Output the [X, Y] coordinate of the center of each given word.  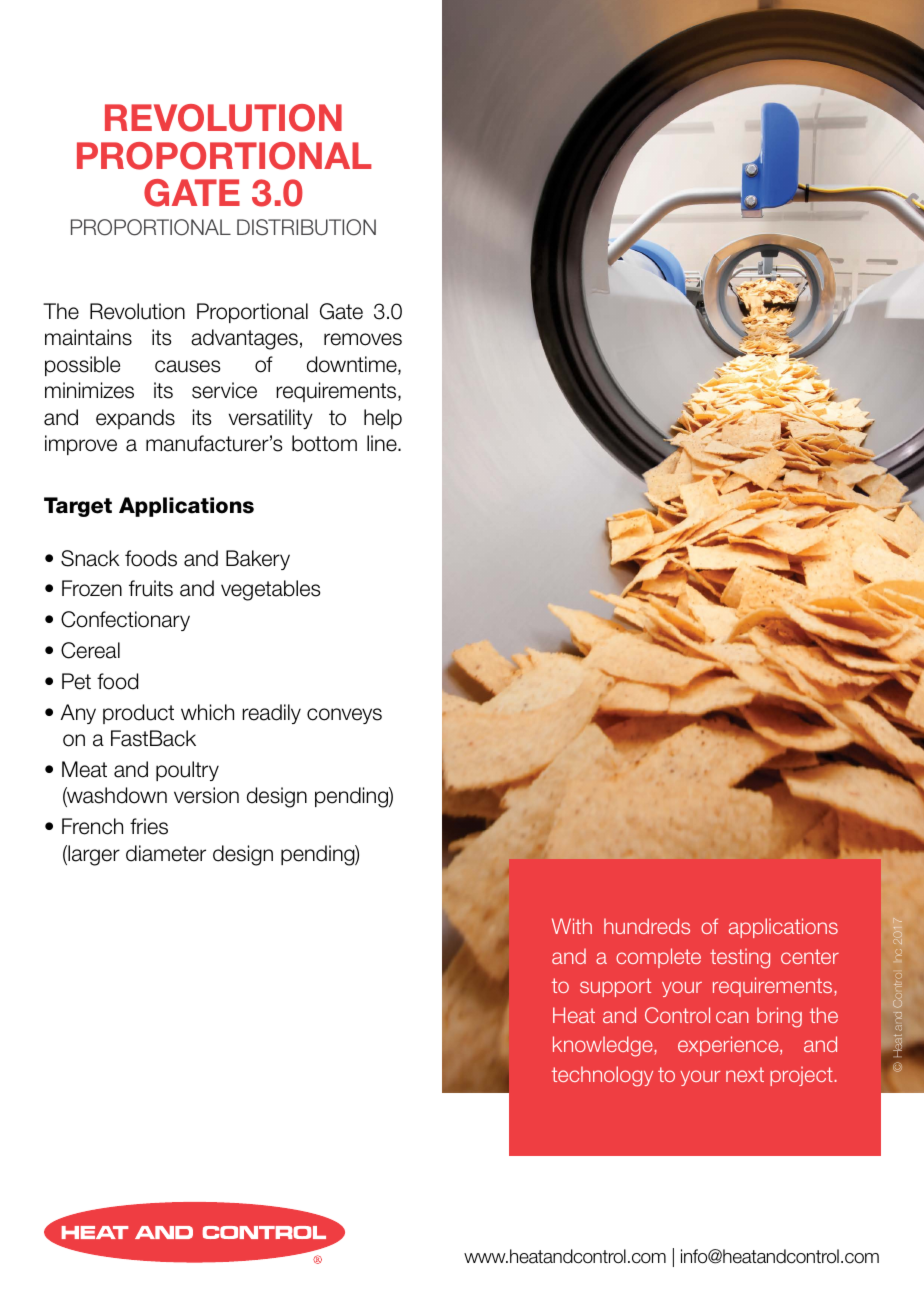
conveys [344, 716]
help [383, 419]
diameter [166, 853]
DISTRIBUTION [306, 227]
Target [78, 507]
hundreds [647, 926]
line [383, 443]
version [206, 795]
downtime [353, 365]
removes [363, 339]
